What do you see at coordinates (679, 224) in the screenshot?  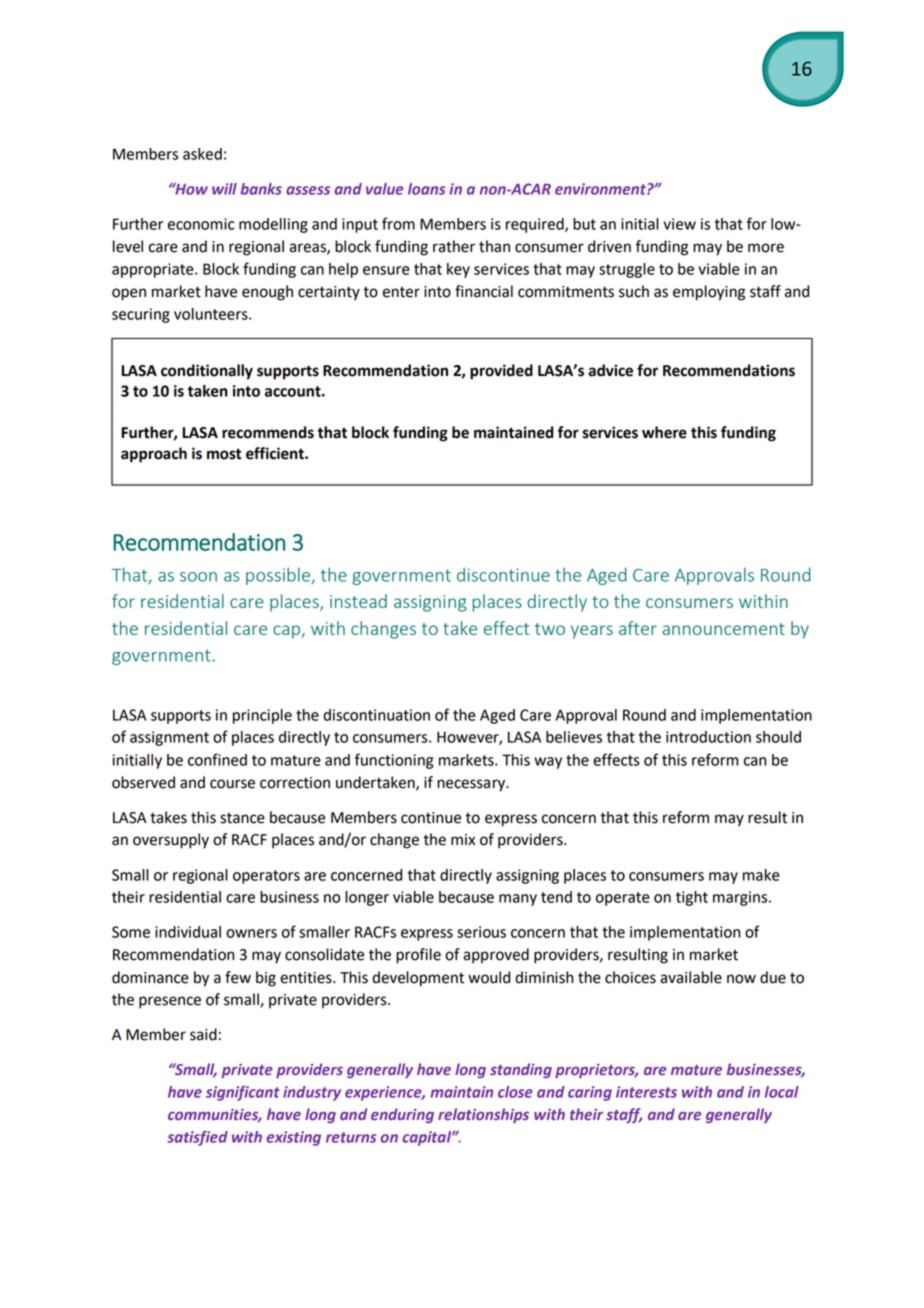 I see `view` at bounding box center [679, 224].
